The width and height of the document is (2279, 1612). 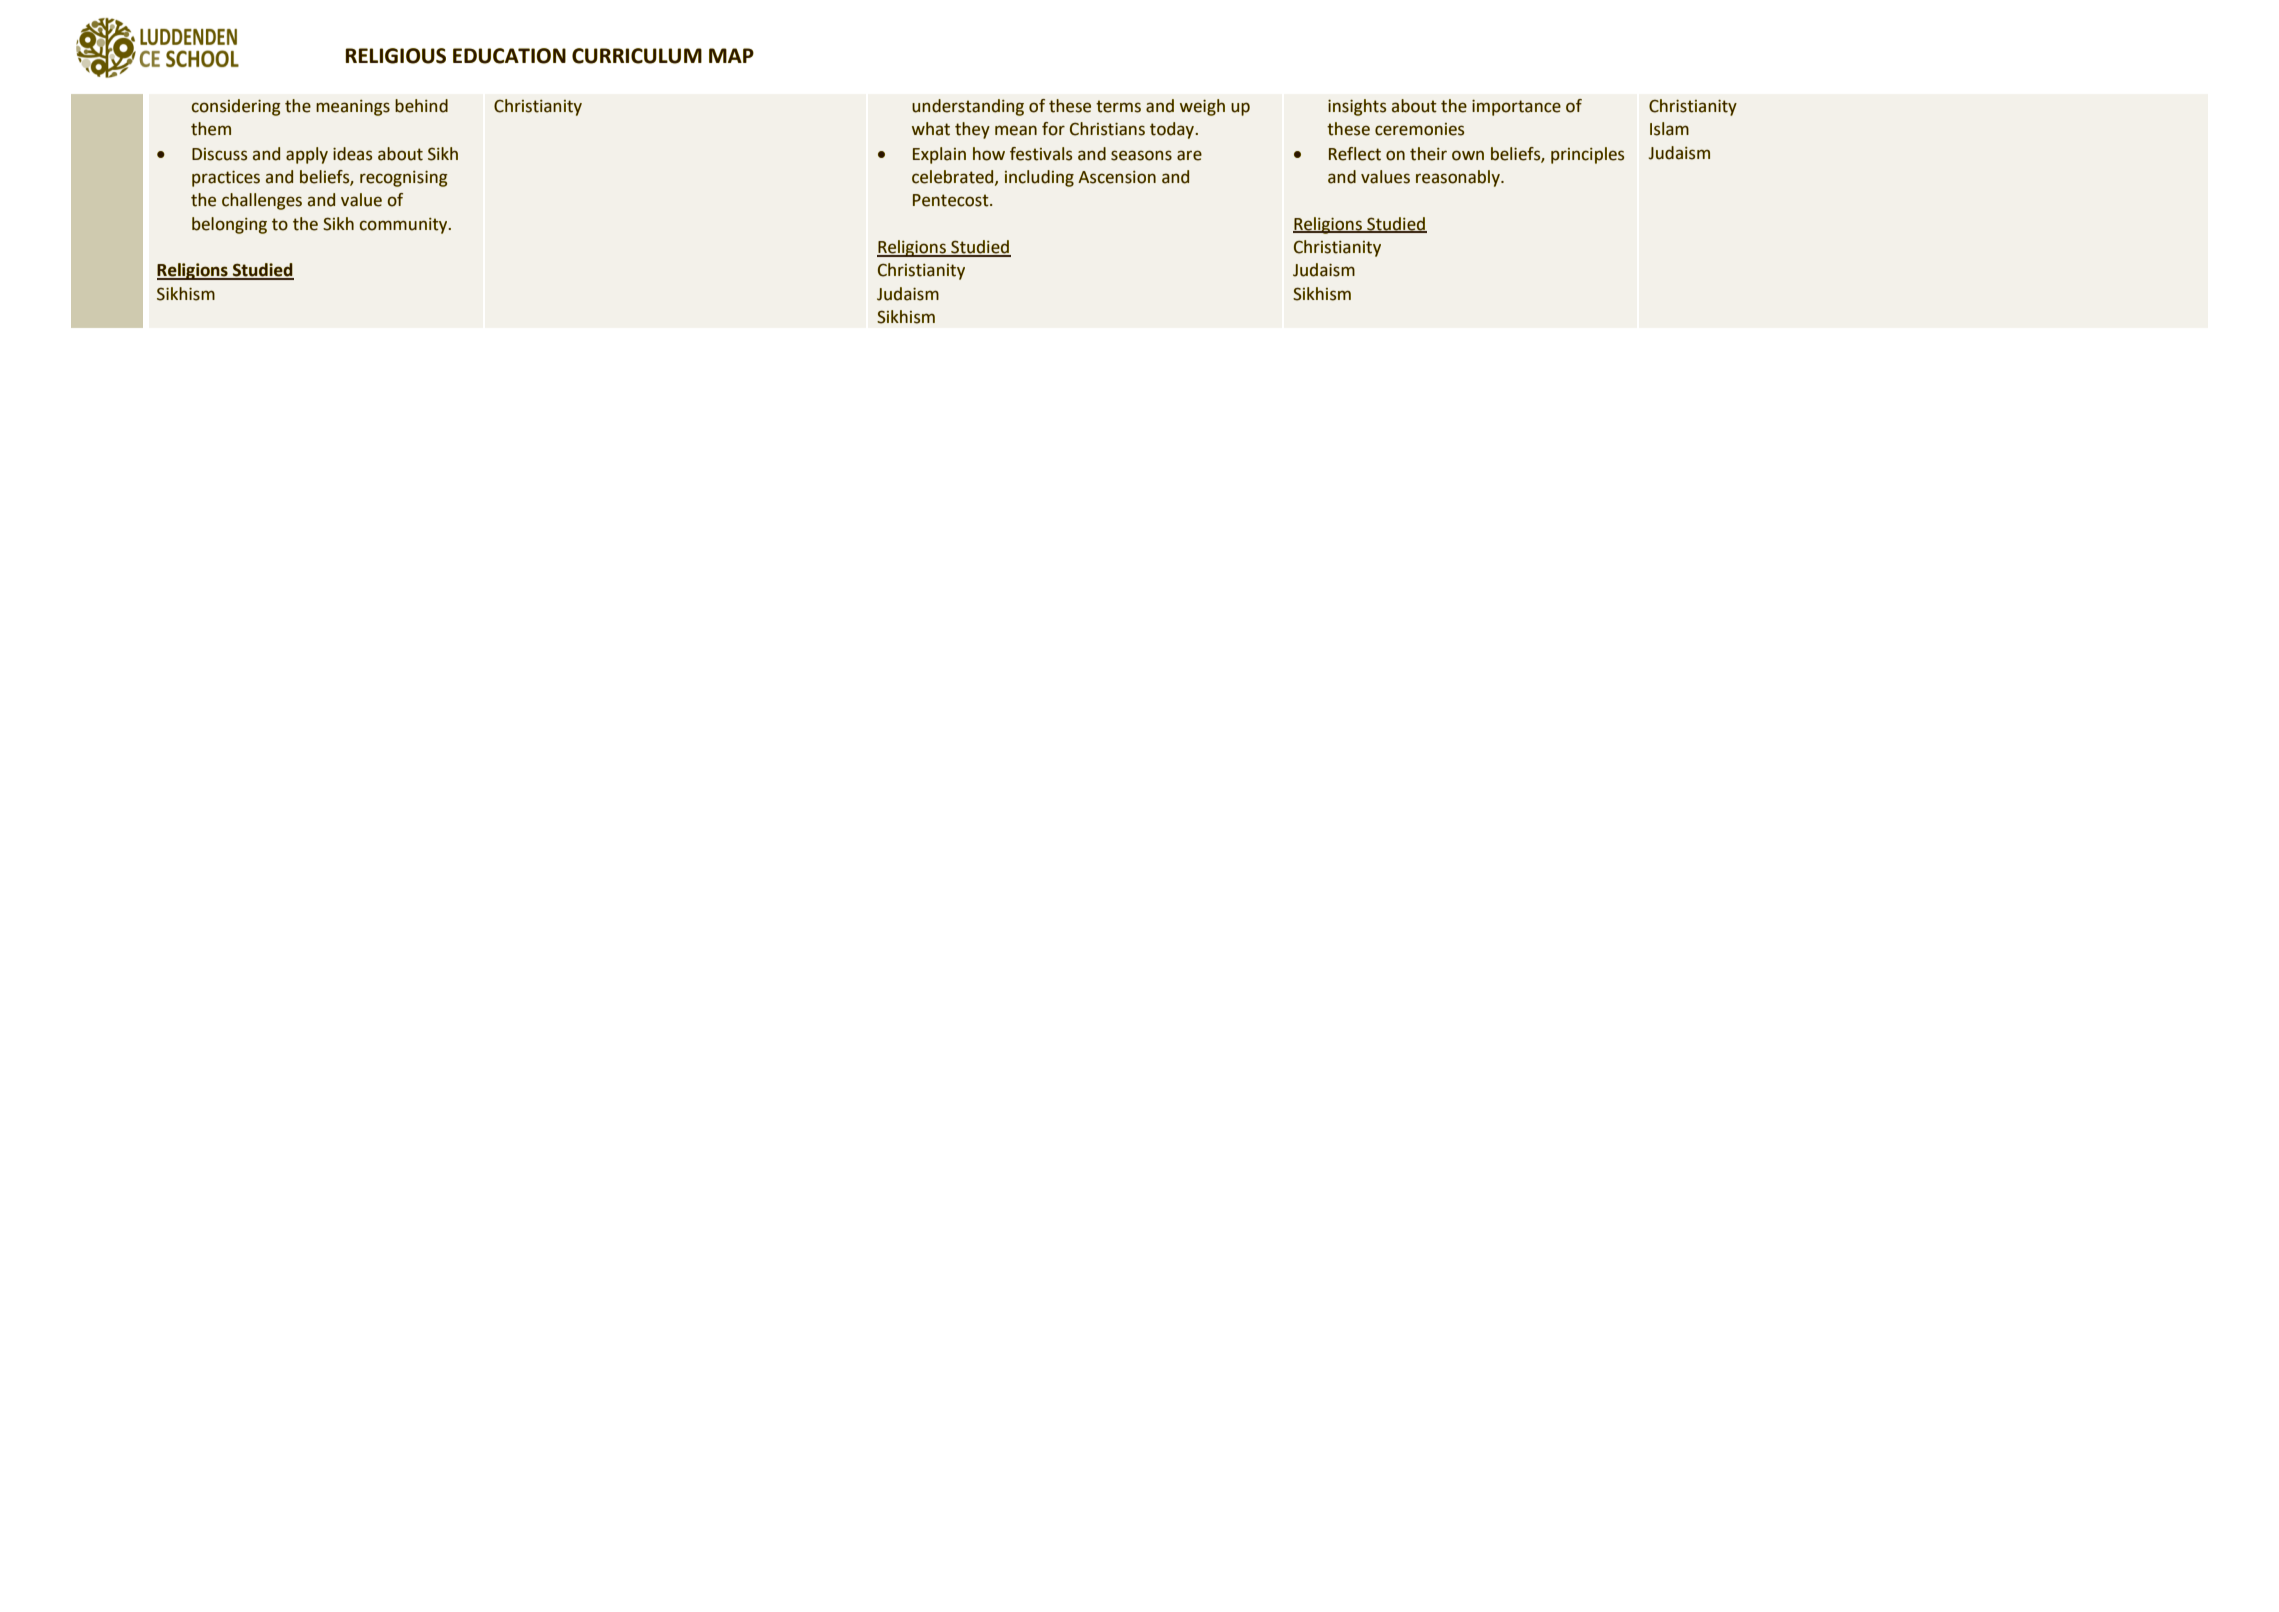 What do you see at coordinates (1516, 107) in the document?
I see `importance` at bounding box center [1516, 107].
